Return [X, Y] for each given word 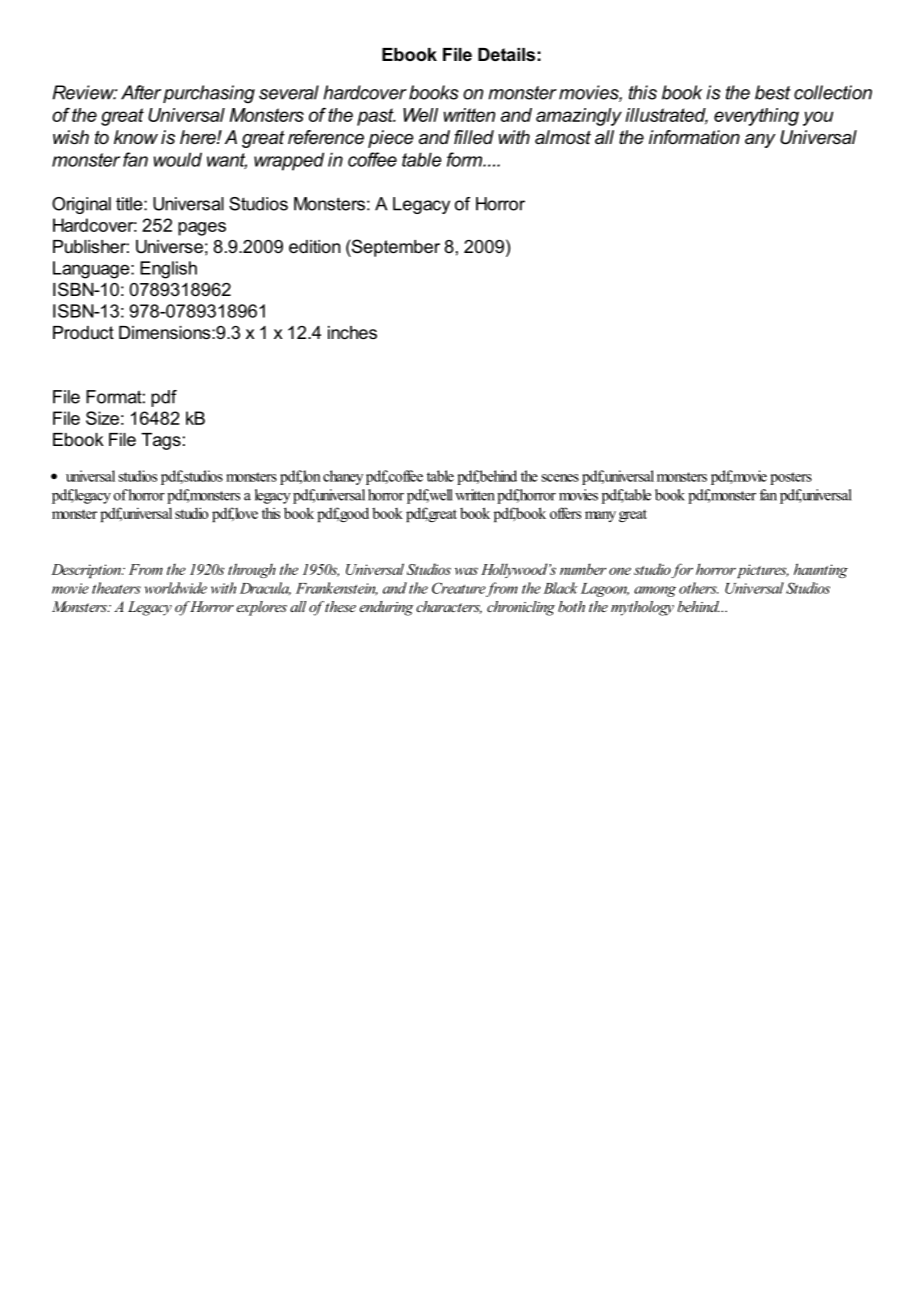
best [773, 92]
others [698, 588]
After [141, 92]
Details [506, 54]
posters [791, 478]
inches [352, 332]
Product [83, 332]
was [466, 571]
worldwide [176, 588]
